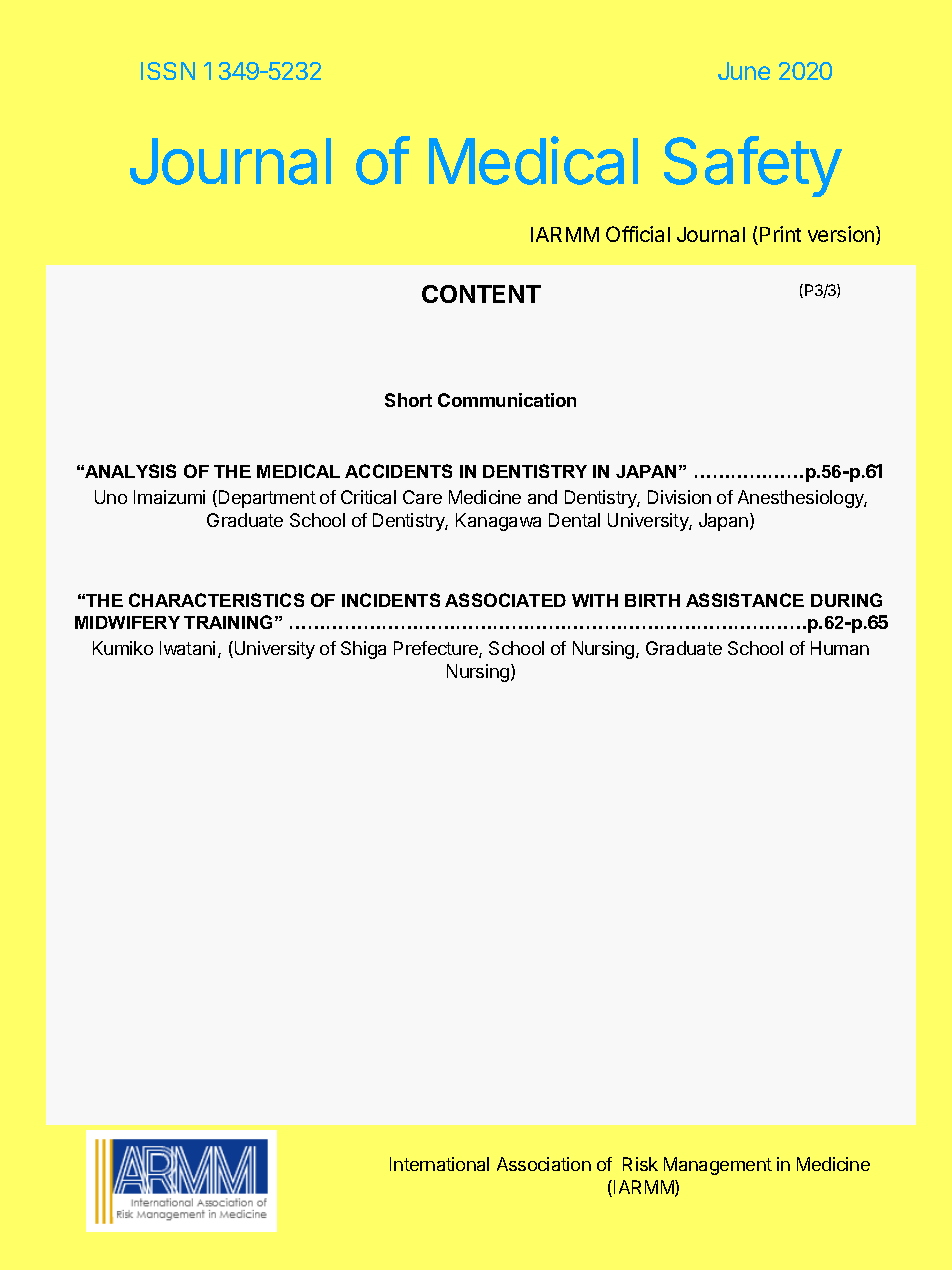  What do you see at coordinates (168, 71) in the image?
I see `ISSN` at bounding box center [168, 71].
